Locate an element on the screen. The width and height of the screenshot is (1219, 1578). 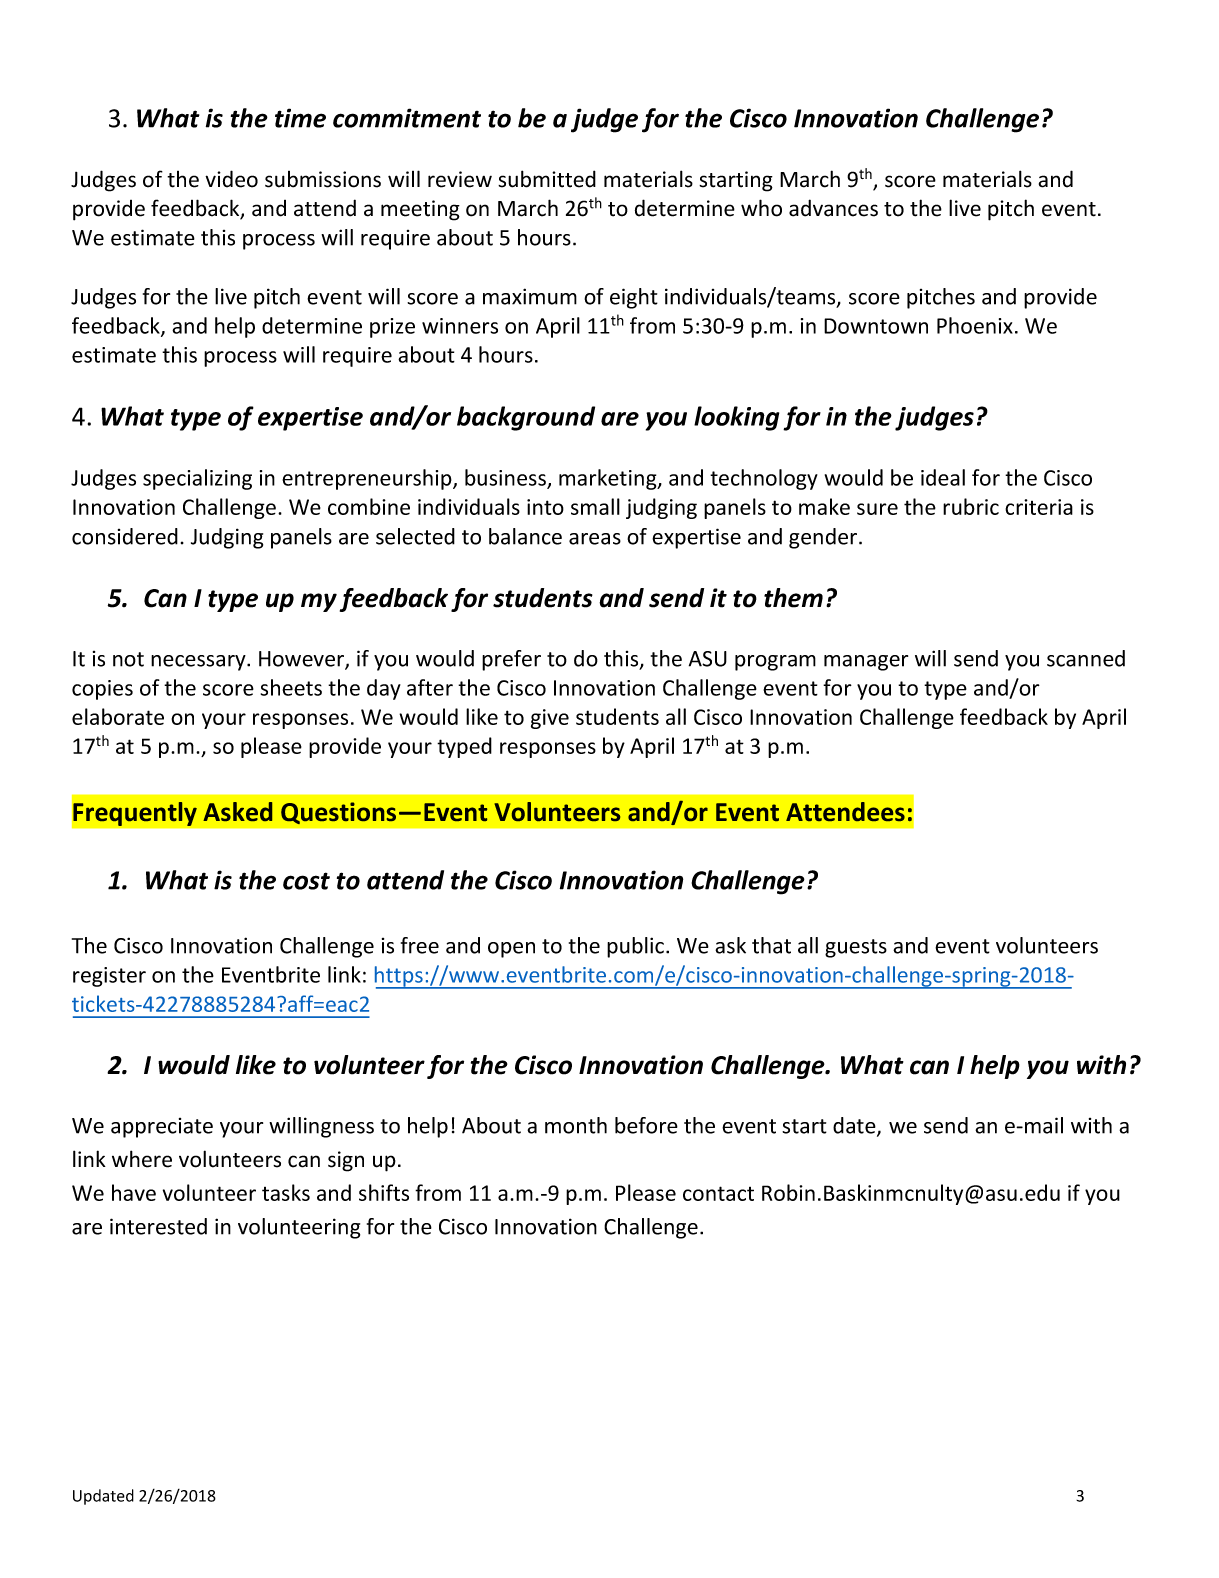
video is located at coordinates (231, 179).
